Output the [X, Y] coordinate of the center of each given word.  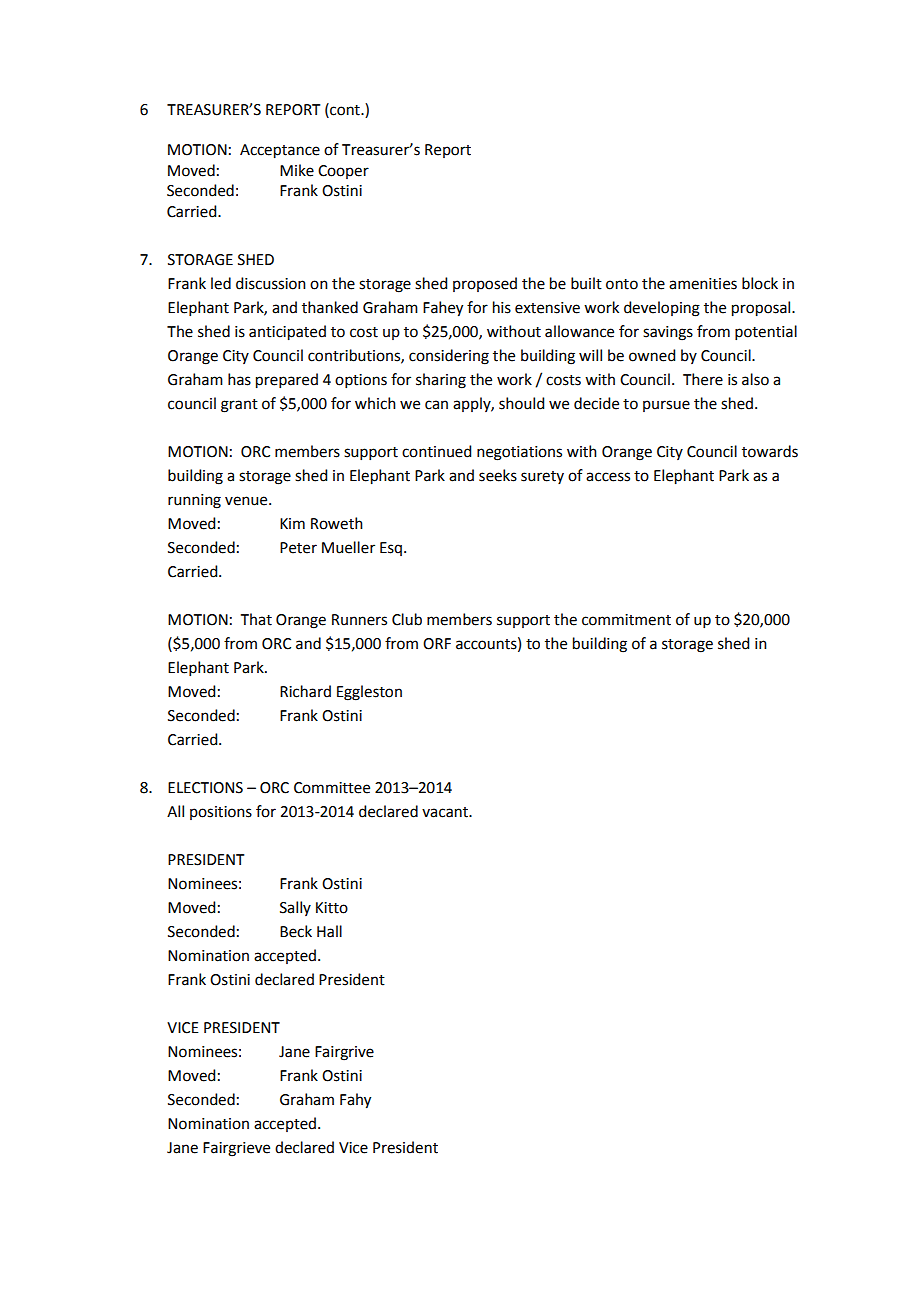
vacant [446, 812]
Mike [297, 170]
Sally [295, 908]
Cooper [343, 172]
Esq [391, 549]
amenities [703, 284]
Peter [298, 548]
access [608, 477]
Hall [329, 931]
